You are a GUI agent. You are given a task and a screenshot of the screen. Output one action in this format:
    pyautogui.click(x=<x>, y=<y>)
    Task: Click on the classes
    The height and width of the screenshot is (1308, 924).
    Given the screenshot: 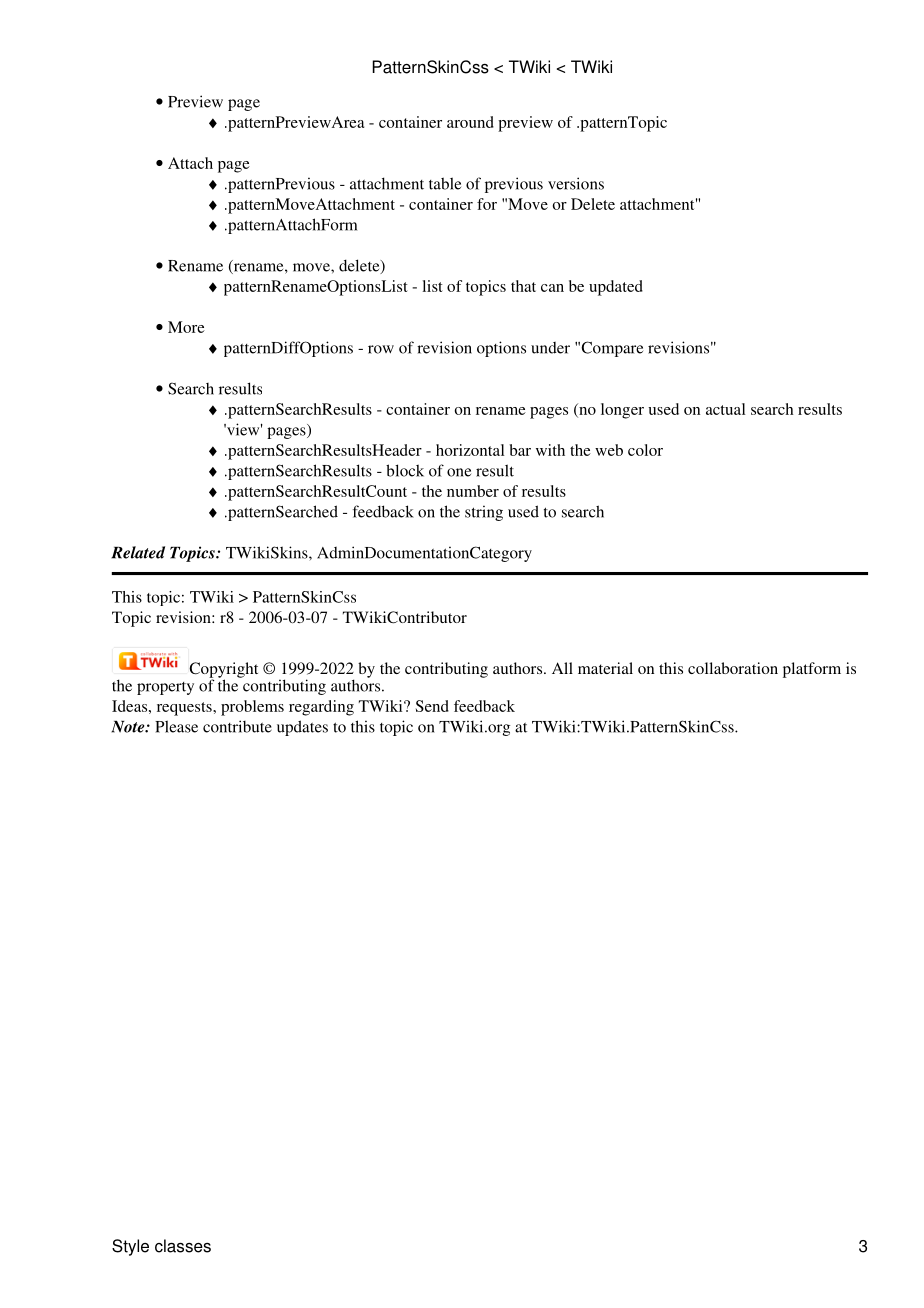 What is the action you would take?
    pyautogui.click(x=183, y=1246)
